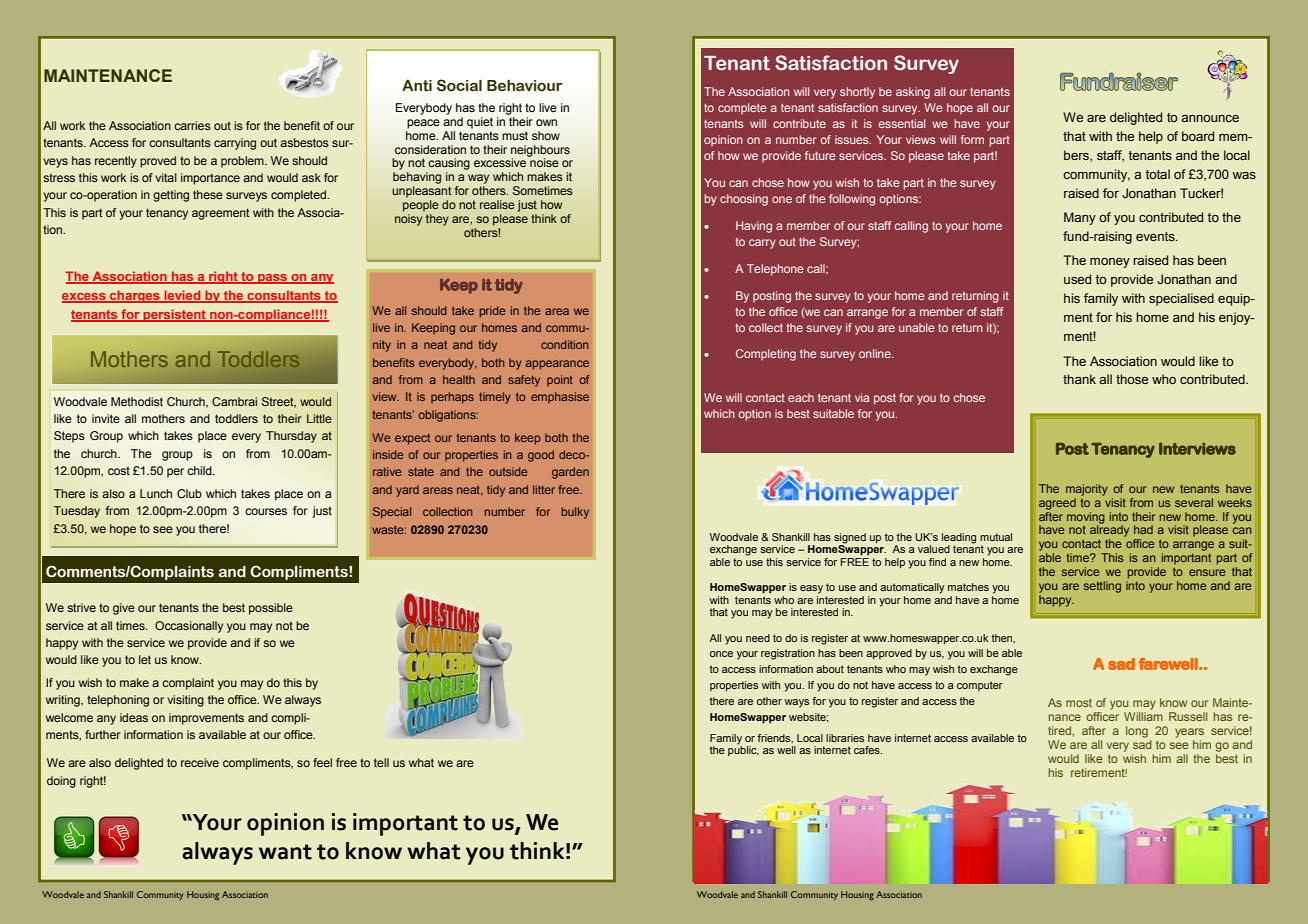 This image has height=924, width=1308. Describe the element at coordinates (192, 125) in the image. I see `carries` at that location.
